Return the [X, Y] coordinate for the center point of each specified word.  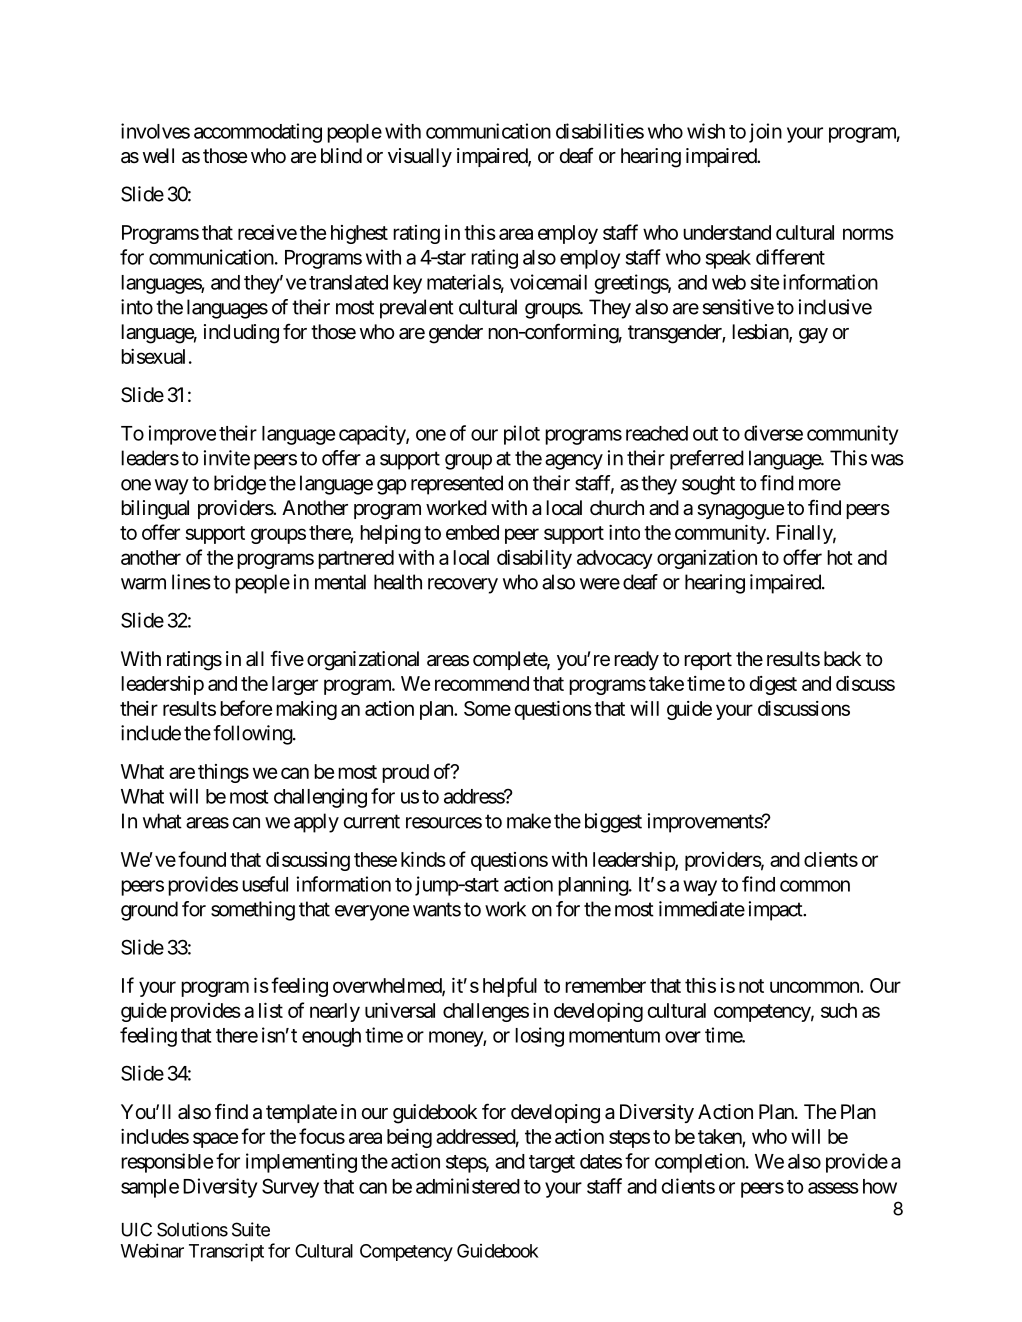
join [765, 133]
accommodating [258, 133]
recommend [482, 683]
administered [468, 1186]
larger [295, 685]
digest [773, 685]
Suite [251, 1229]
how [880, 1186]
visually [420, 157]
